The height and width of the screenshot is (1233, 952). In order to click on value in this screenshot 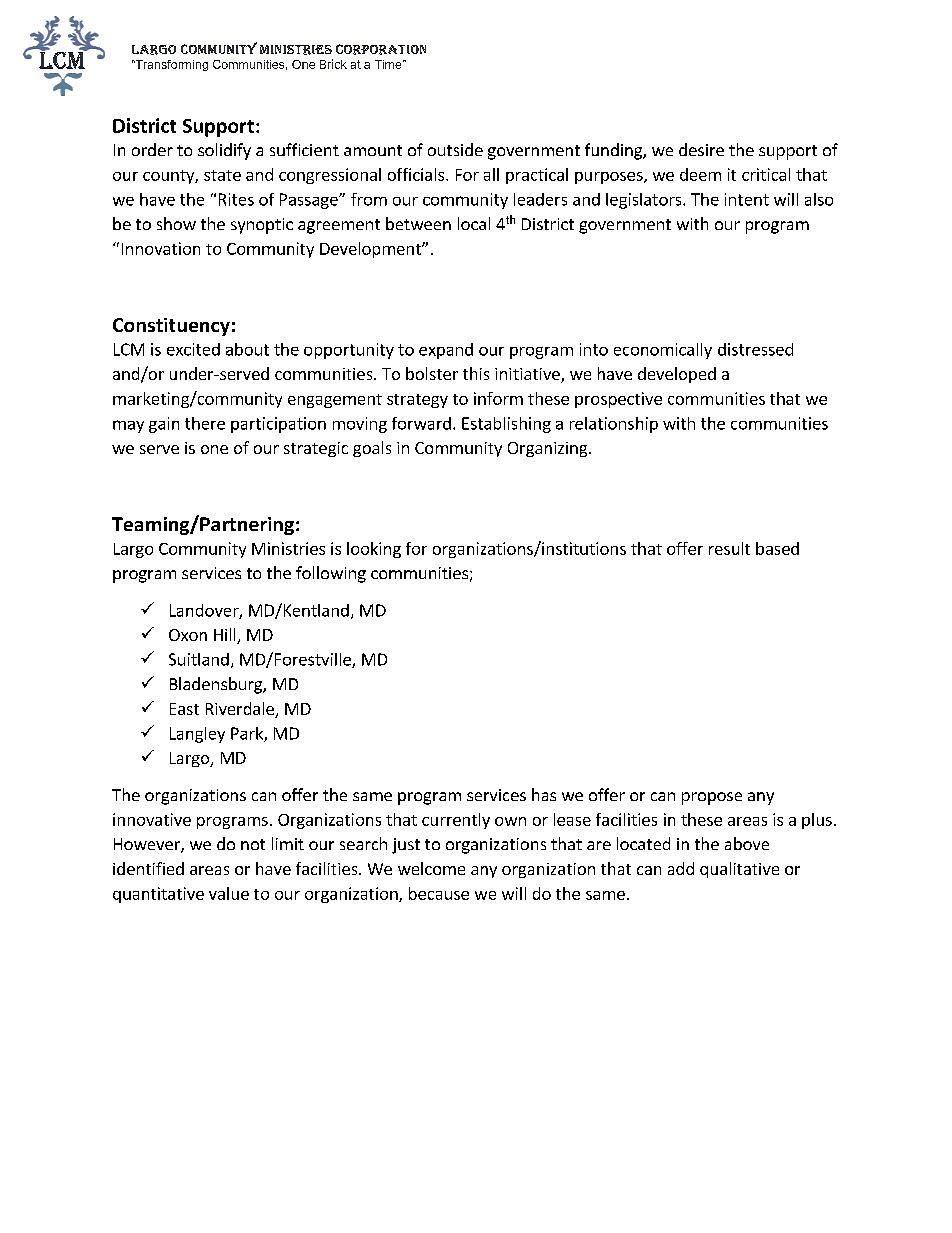, I will do `click(229, 893)`.
